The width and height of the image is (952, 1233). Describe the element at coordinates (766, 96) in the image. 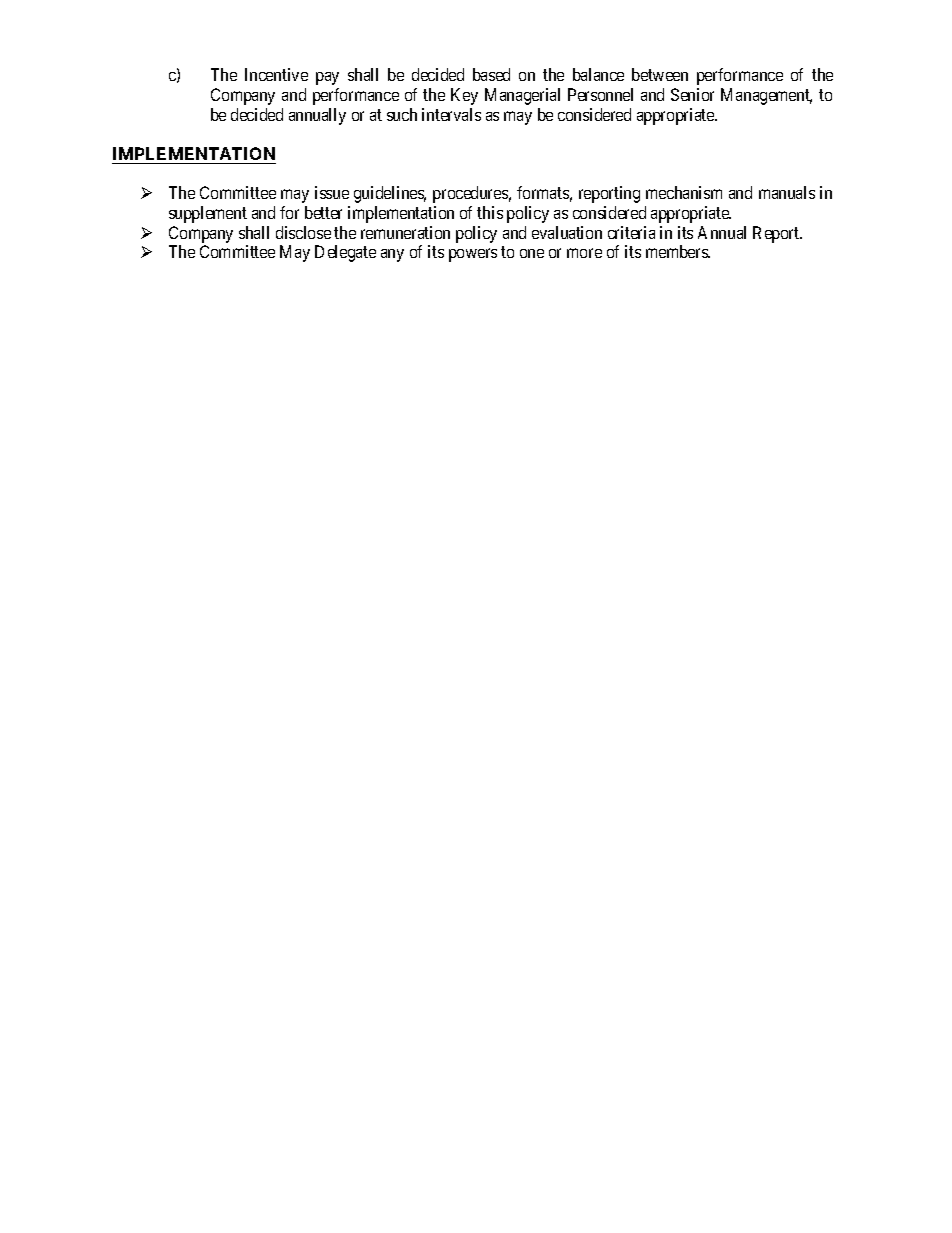

I see `Management` at that location.
